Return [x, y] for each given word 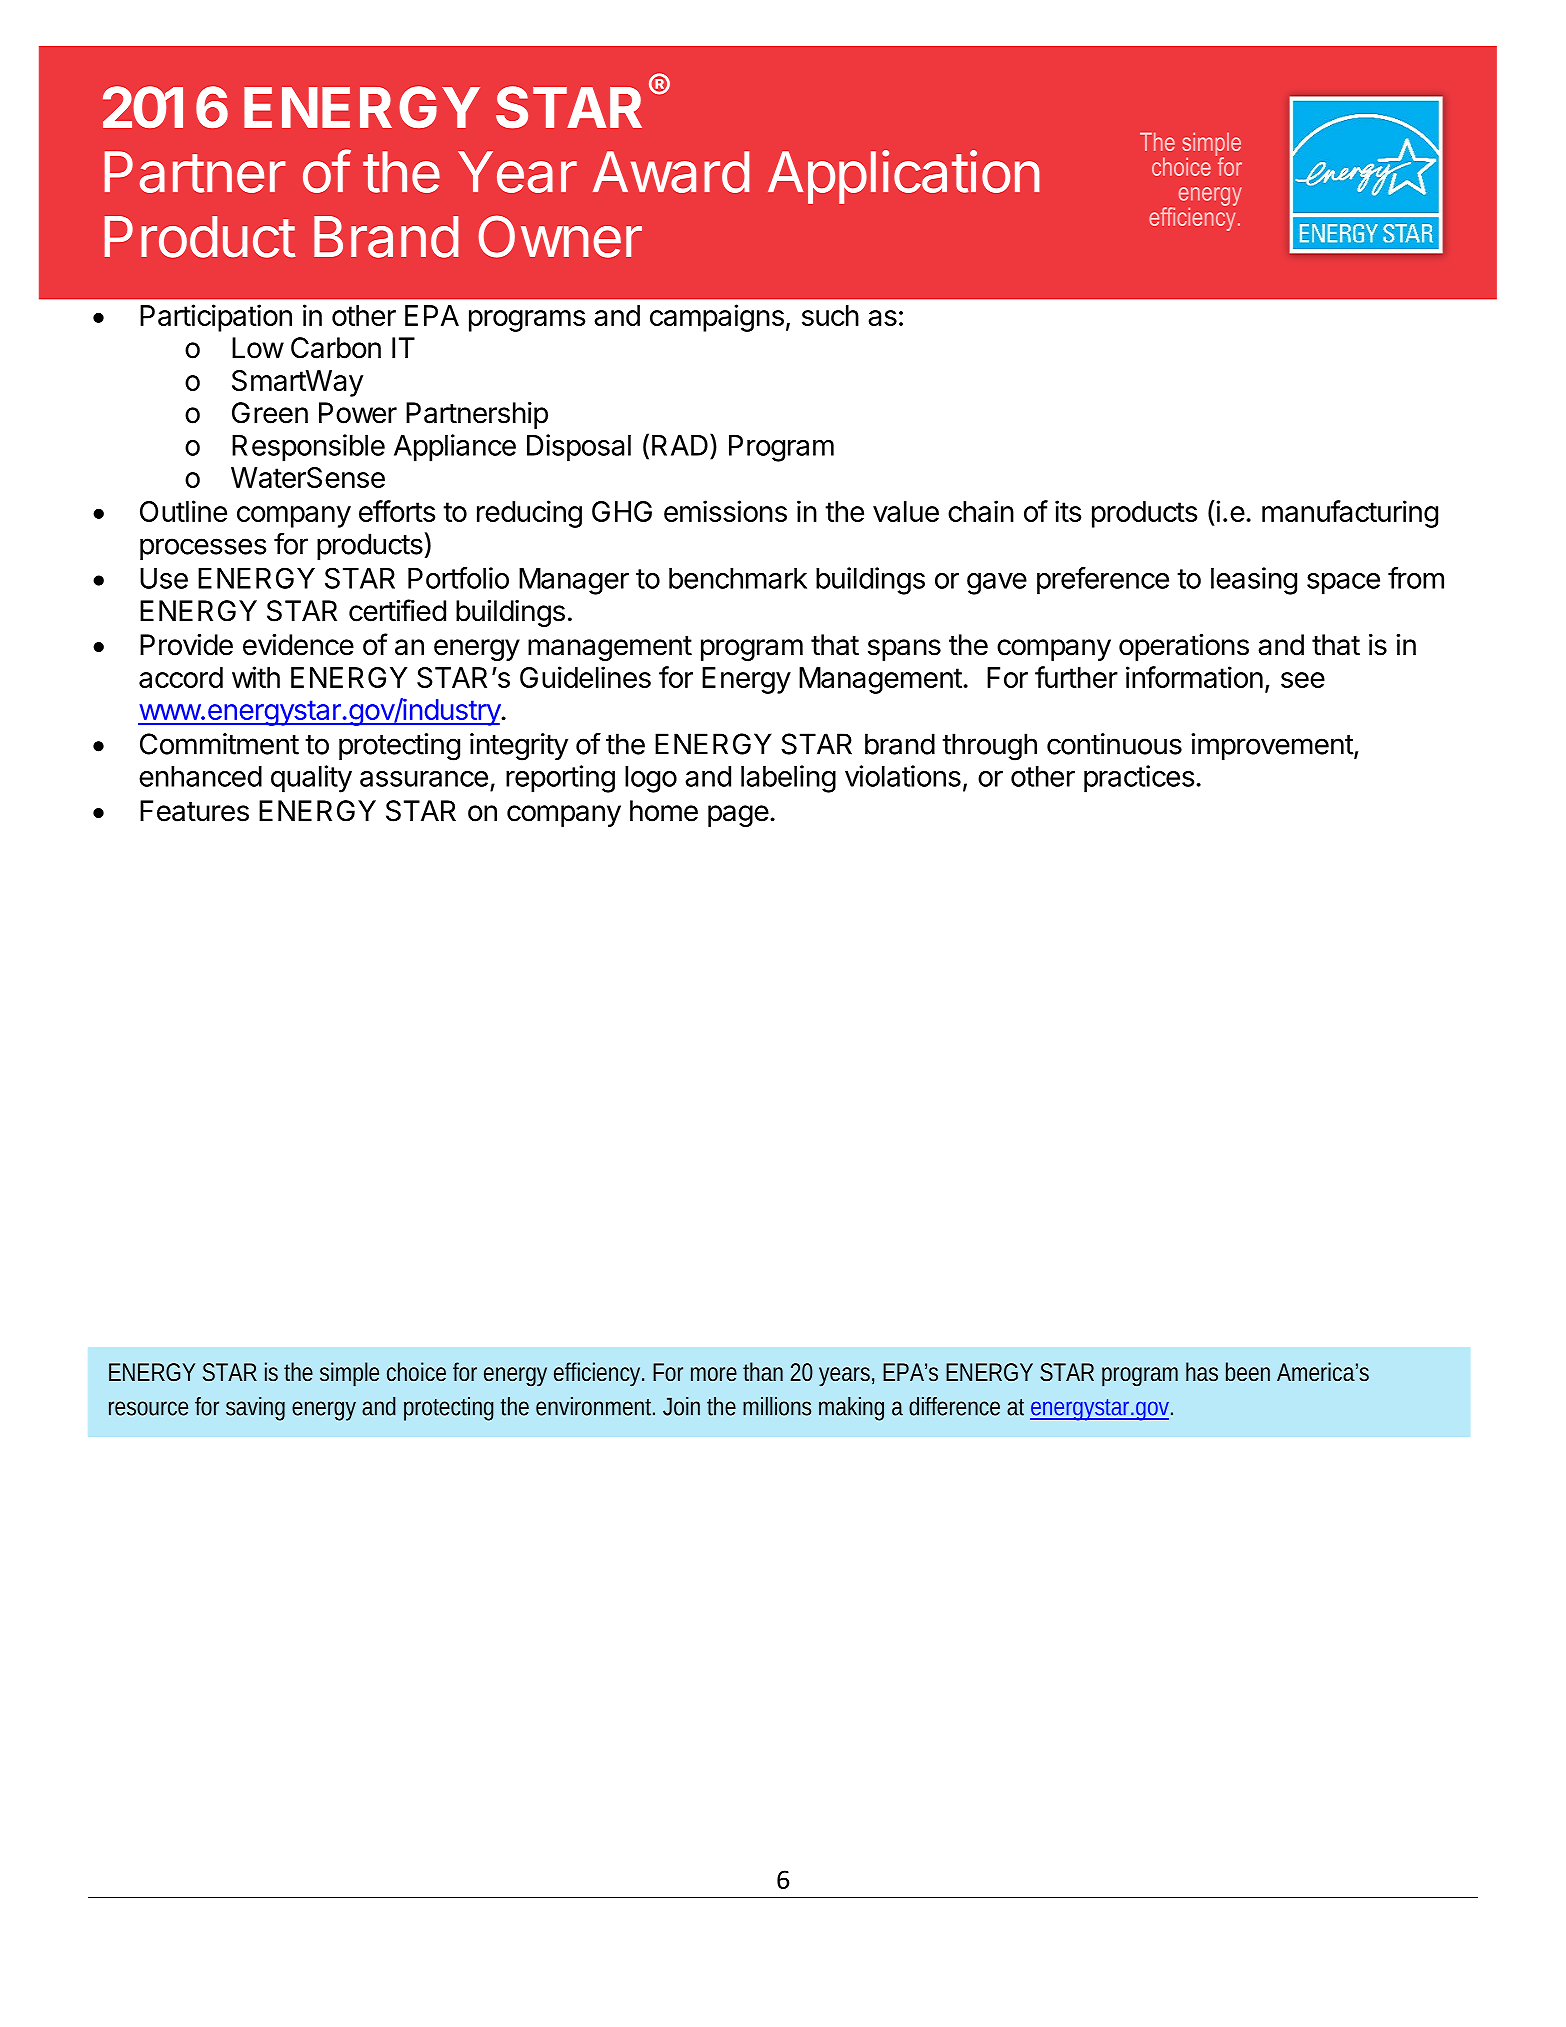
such [830, 315]
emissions [725, 511]
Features [194, 811]
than [763, 1371]
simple [349, 1374]
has [1202, 1372]
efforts [397, 511]
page [738, 816]
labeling [788, 779]
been [1248, 1372]
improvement [1272, 746]
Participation [216, 318]
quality [311, 779]
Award [671, 172]
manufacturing [1350, 514]
